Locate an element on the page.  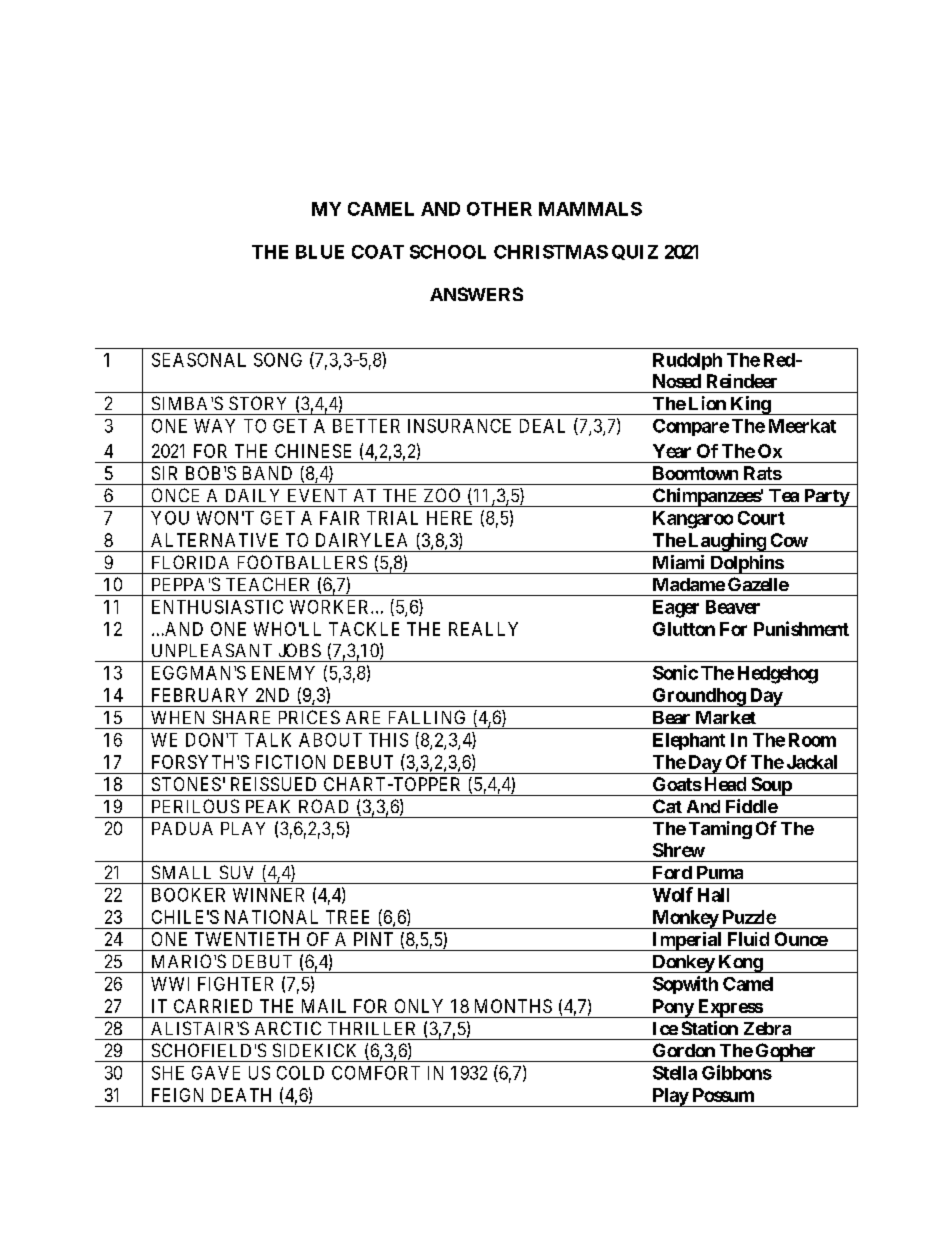
Punishment is located at coordinates (801, 628).
